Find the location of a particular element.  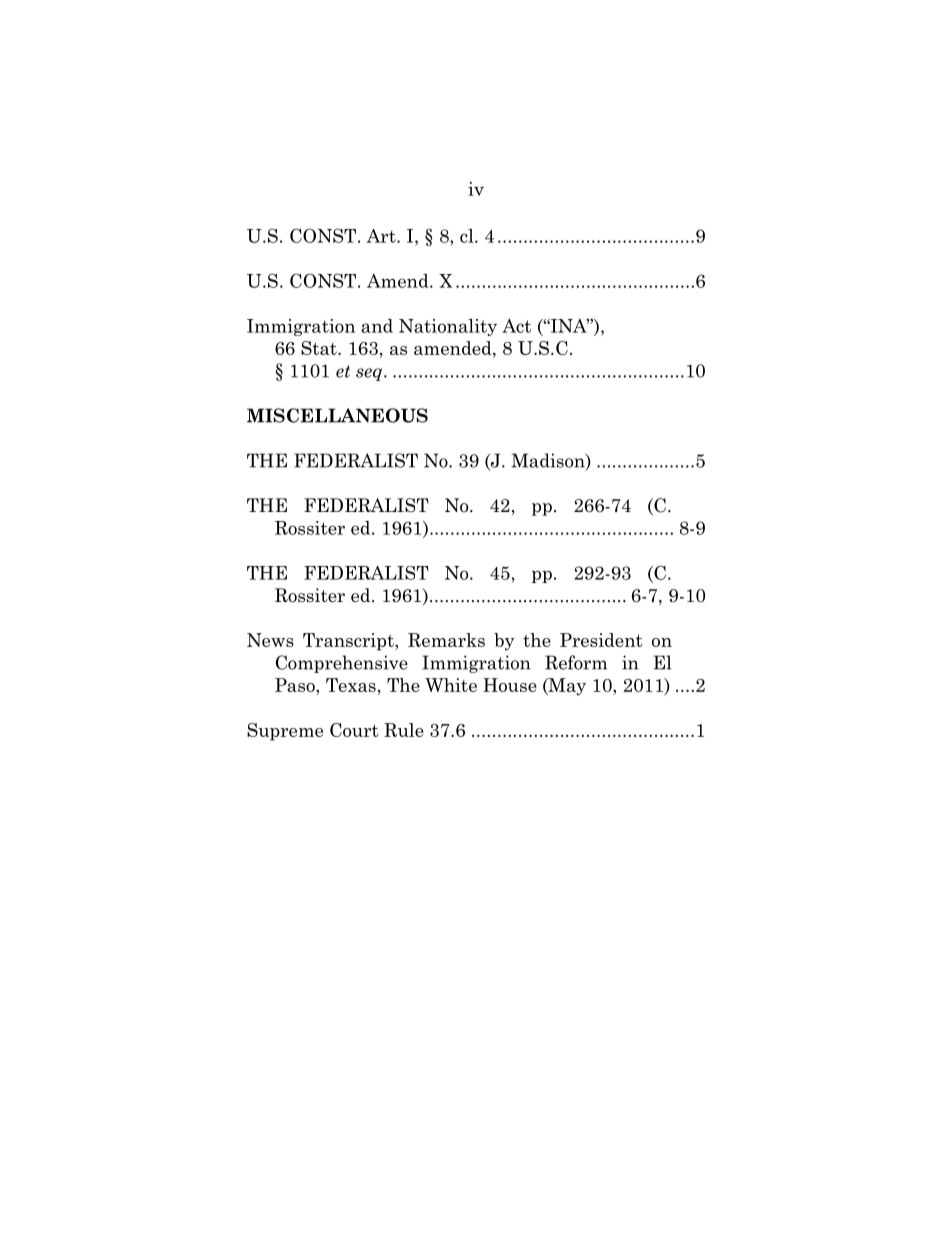

MISCELLANEOUS is located at coordinates (337, 415).
